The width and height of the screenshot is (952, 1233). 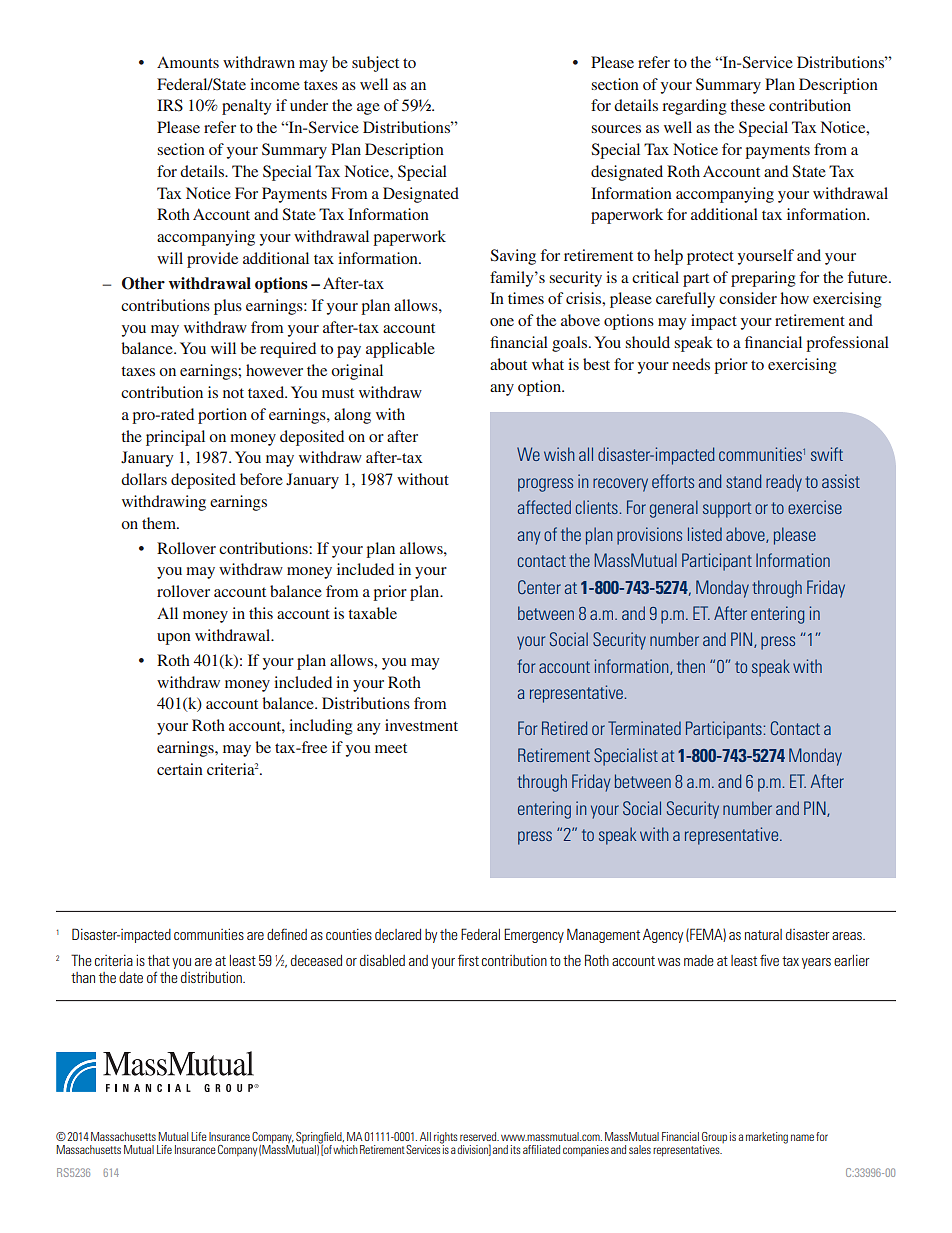 I want to click on principal, so click(x=175, y=438).
